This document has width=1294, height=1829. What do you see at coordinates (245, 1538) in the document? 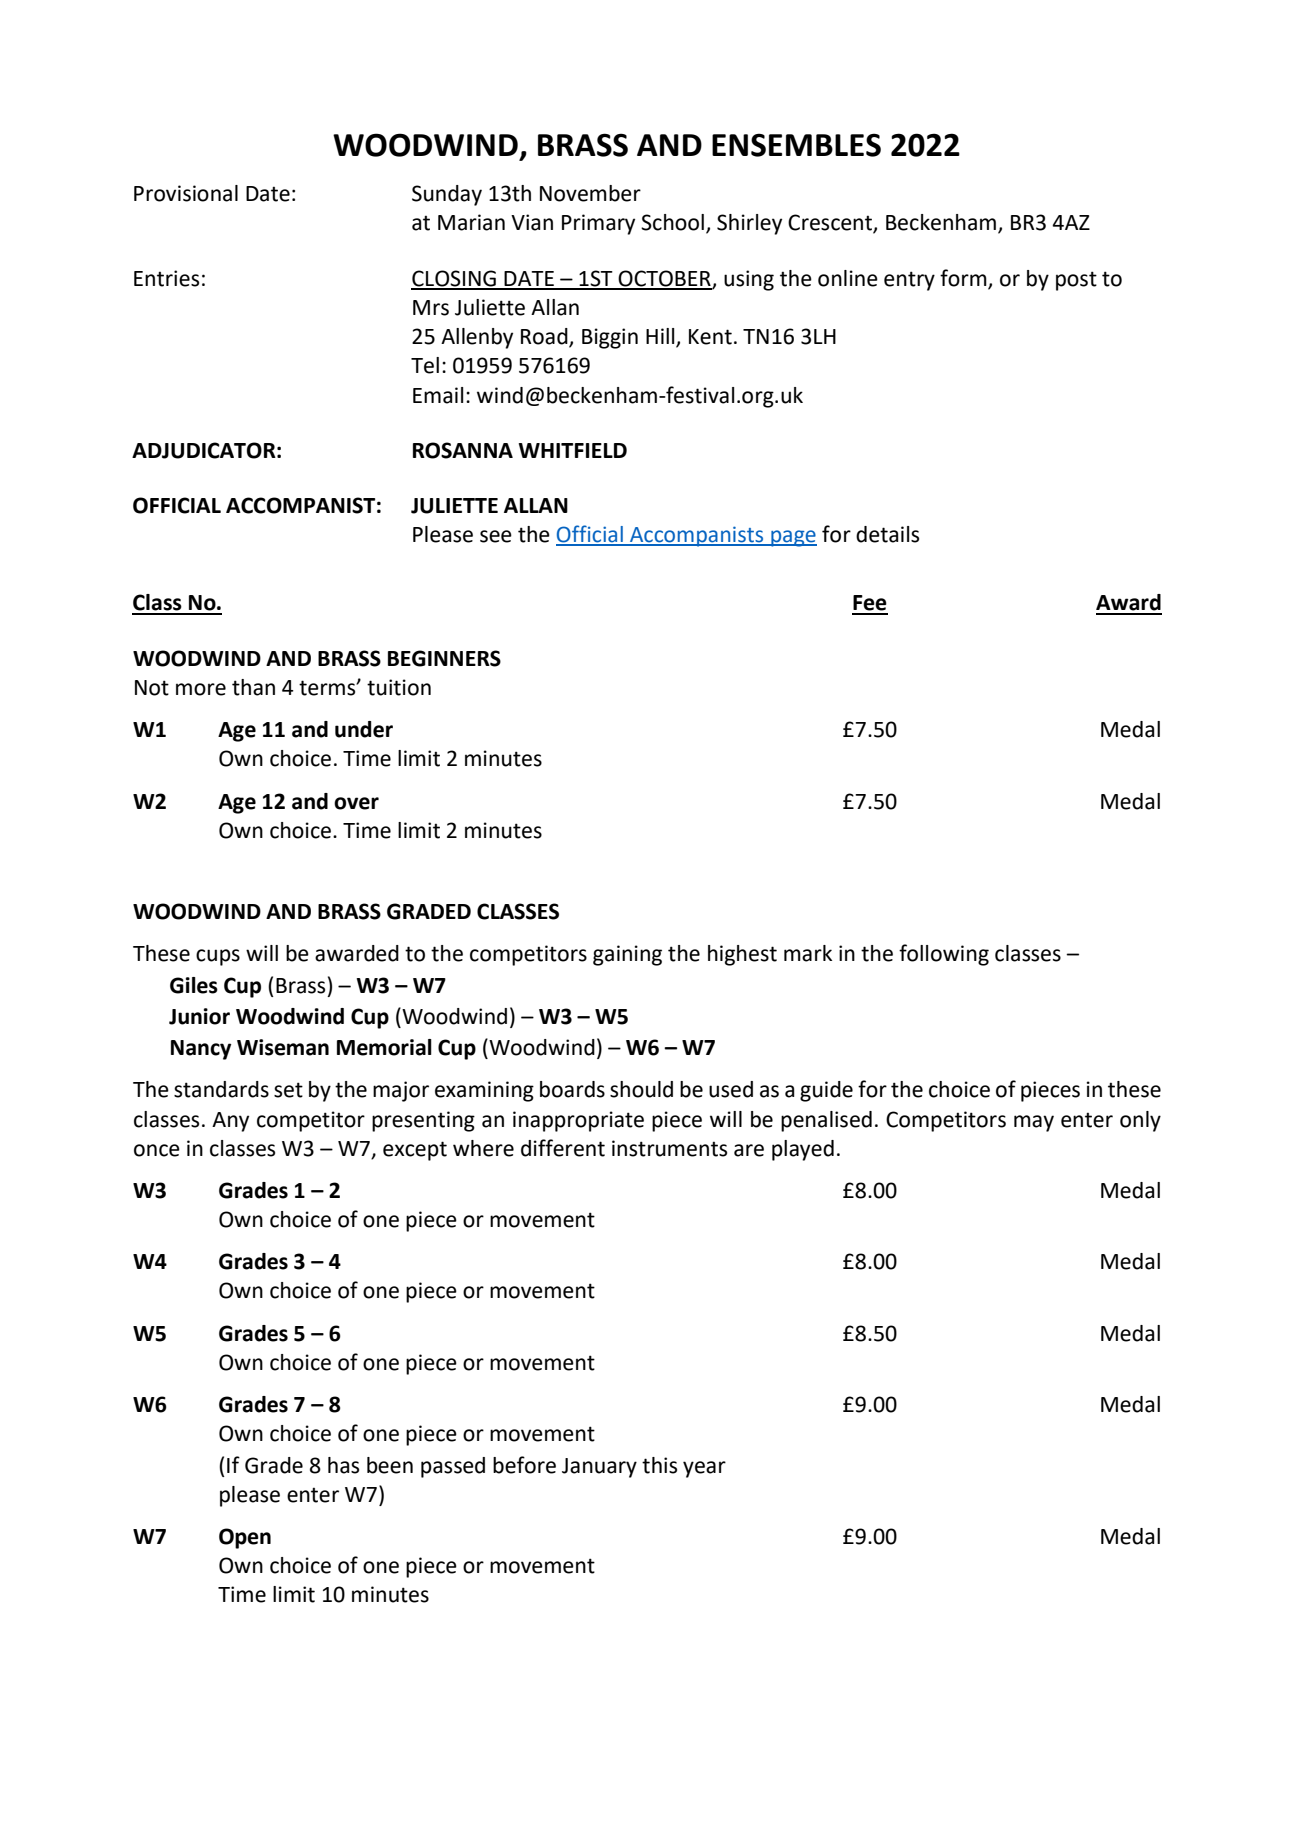
I see `Open` at bounding box center [245, 1538].
